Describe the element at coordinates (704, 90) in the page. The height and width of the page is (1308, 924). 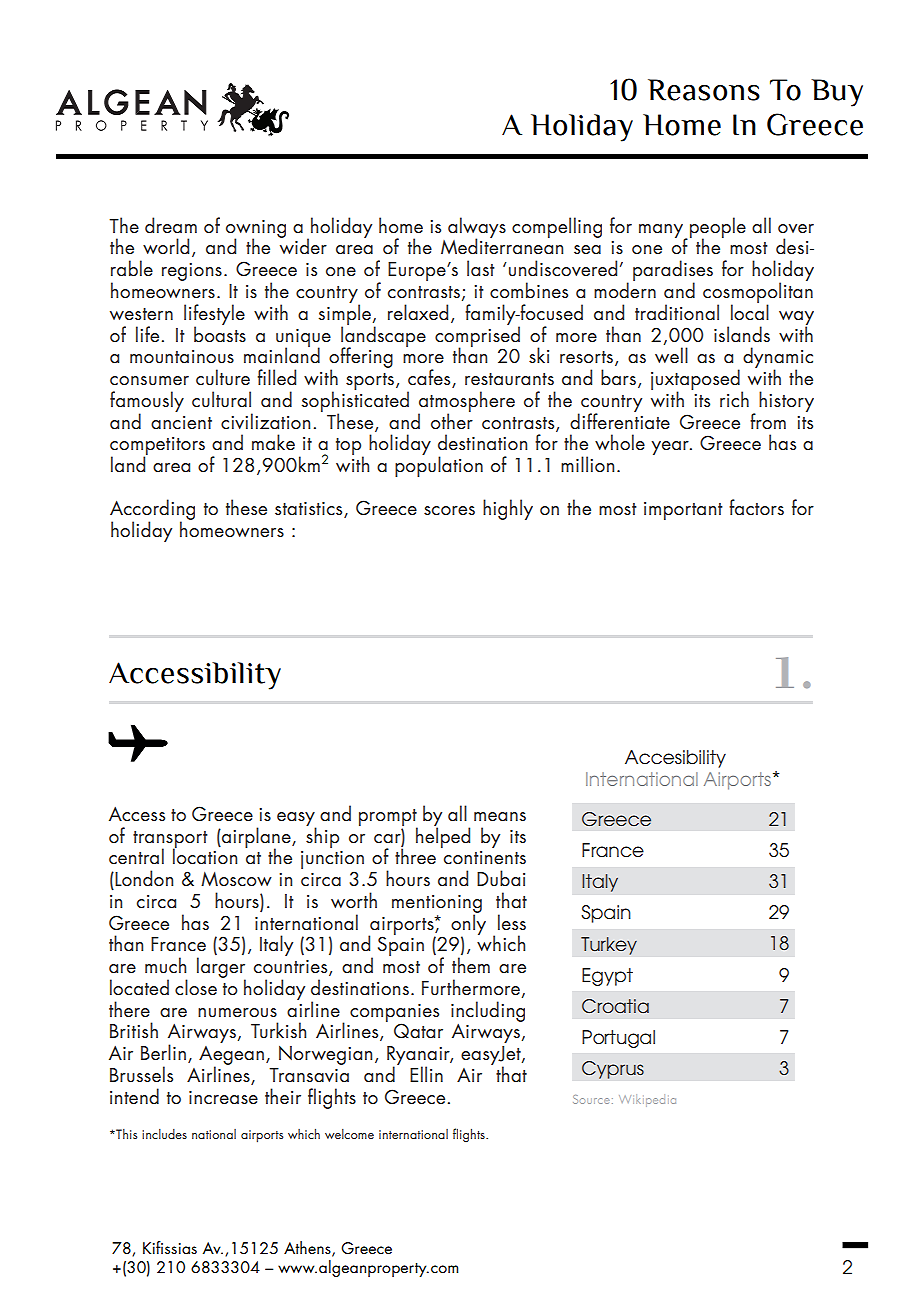
I see `Reasons` at that location.
